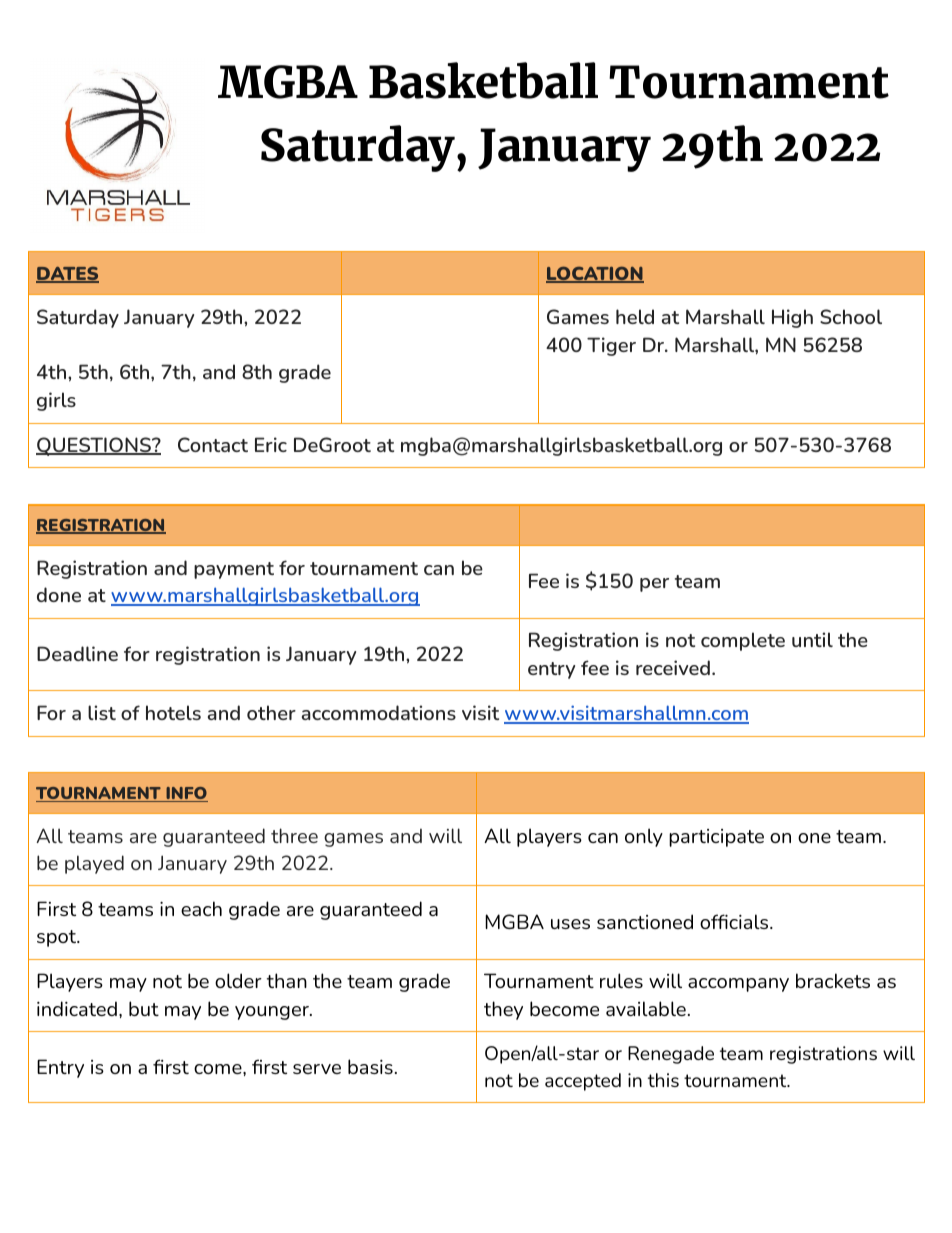 The image size is (952, 1233). Describe the element at coordinates (234, 570) in the screenshot. I see `payment` at that location.
